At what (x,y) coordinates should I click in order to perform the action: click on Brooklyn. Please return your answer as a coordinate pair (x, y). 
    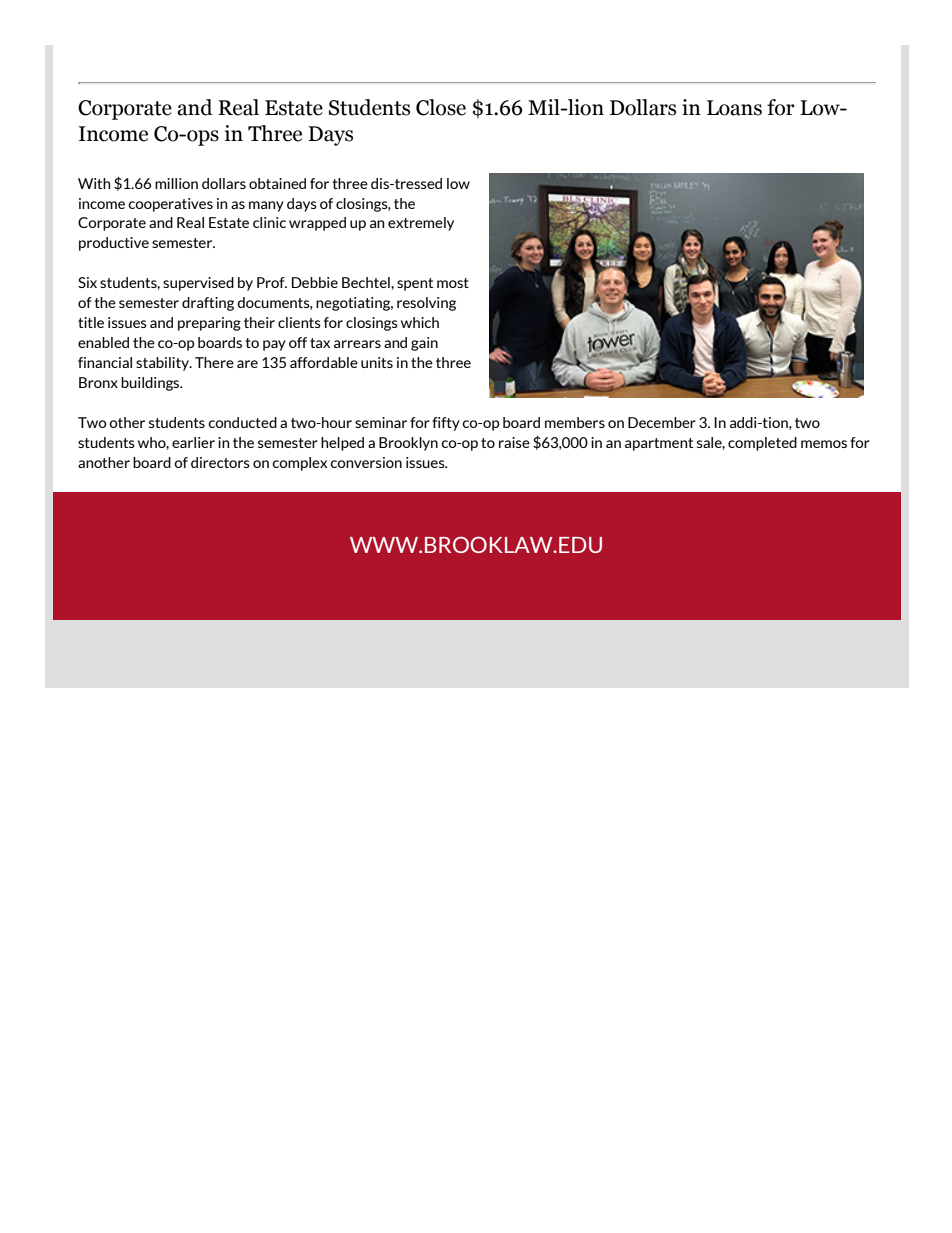
    Looking at the image, I should click on (408, 444).
